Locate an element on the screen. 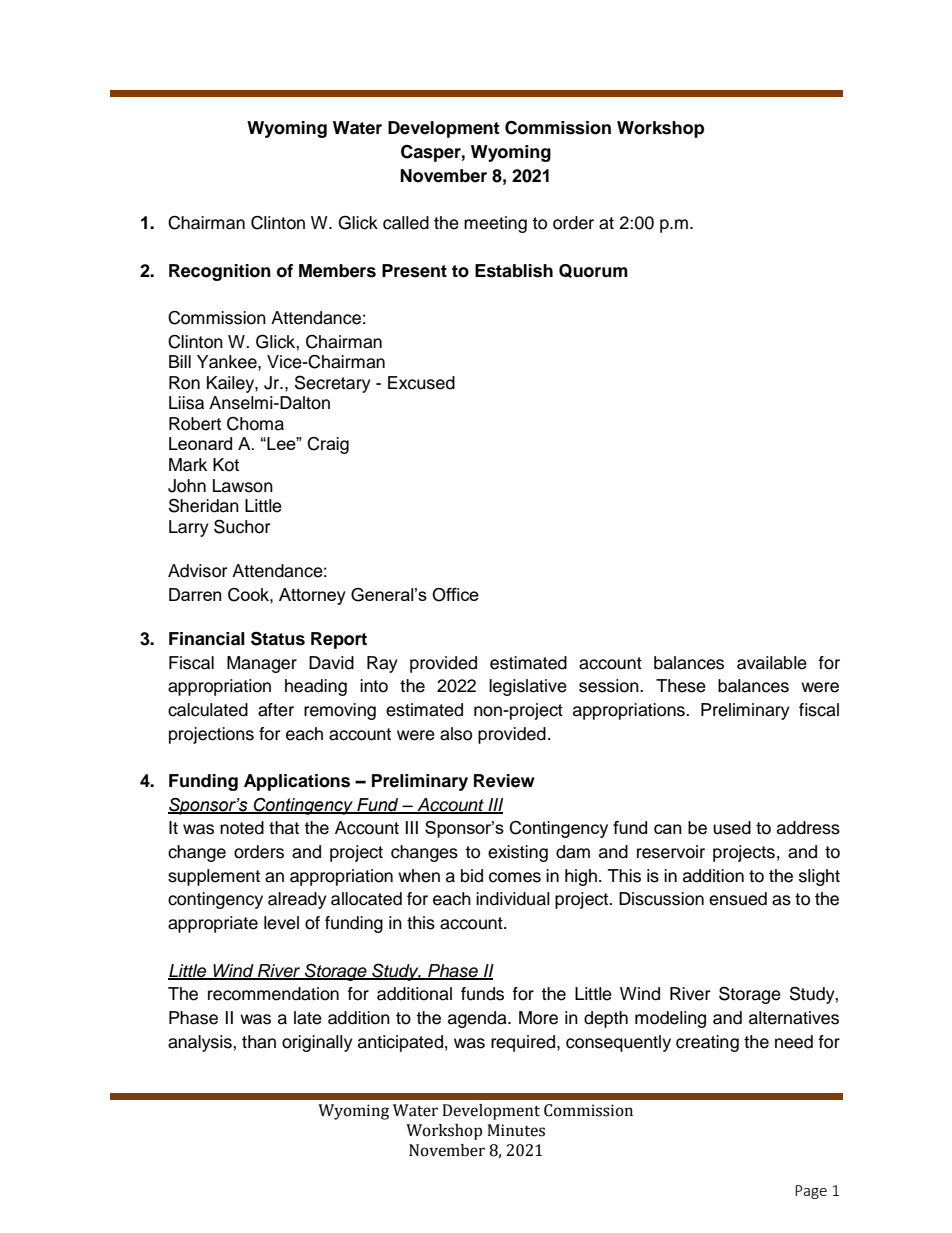 This screenshot has height=1233, width=952. legislative is located at coordinates (528, 687).
